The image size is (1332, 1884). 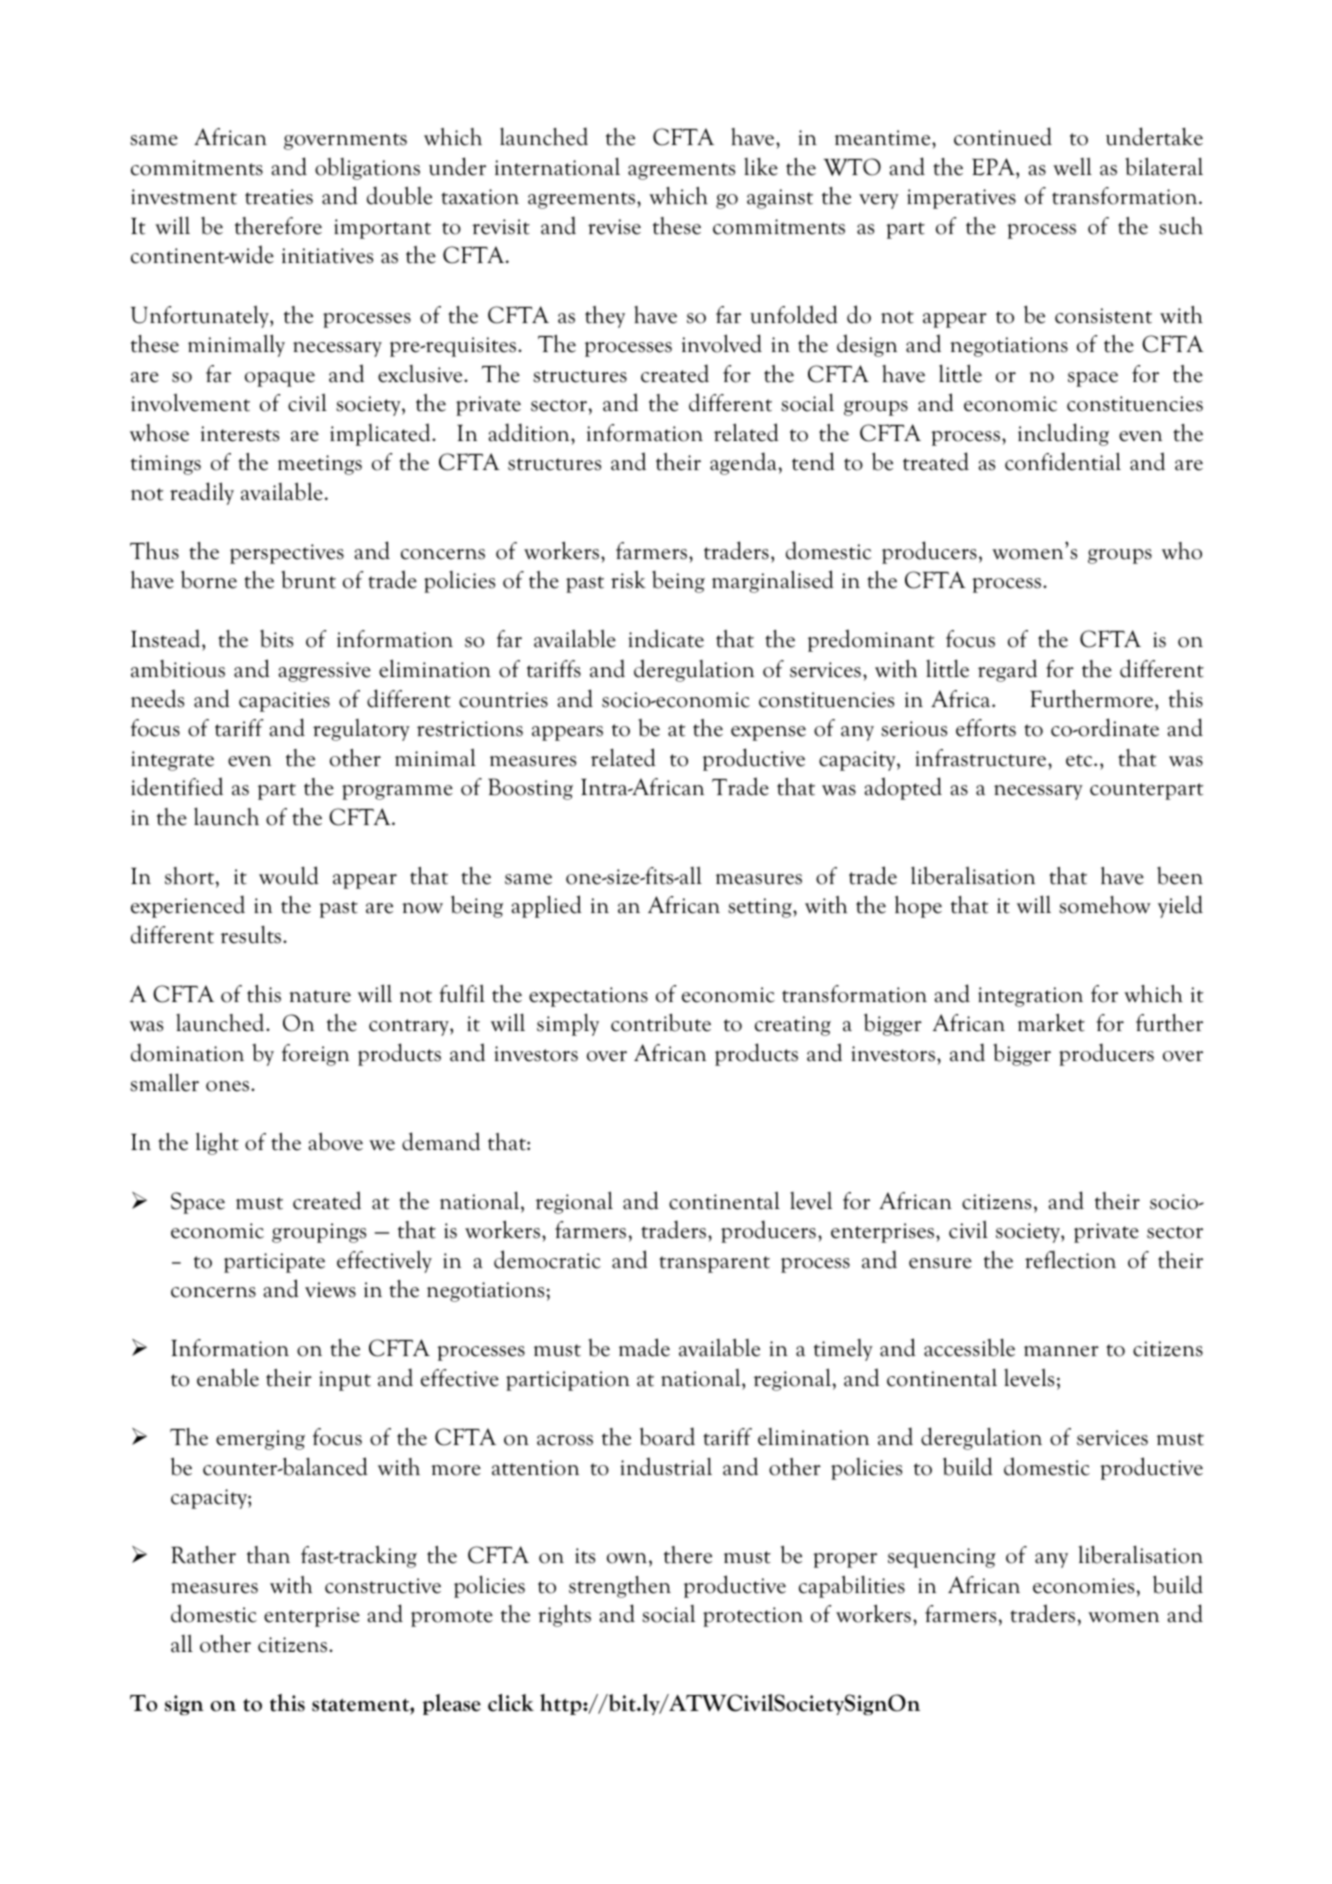 I want to click on economies, so click(x=1085, y=1586).
